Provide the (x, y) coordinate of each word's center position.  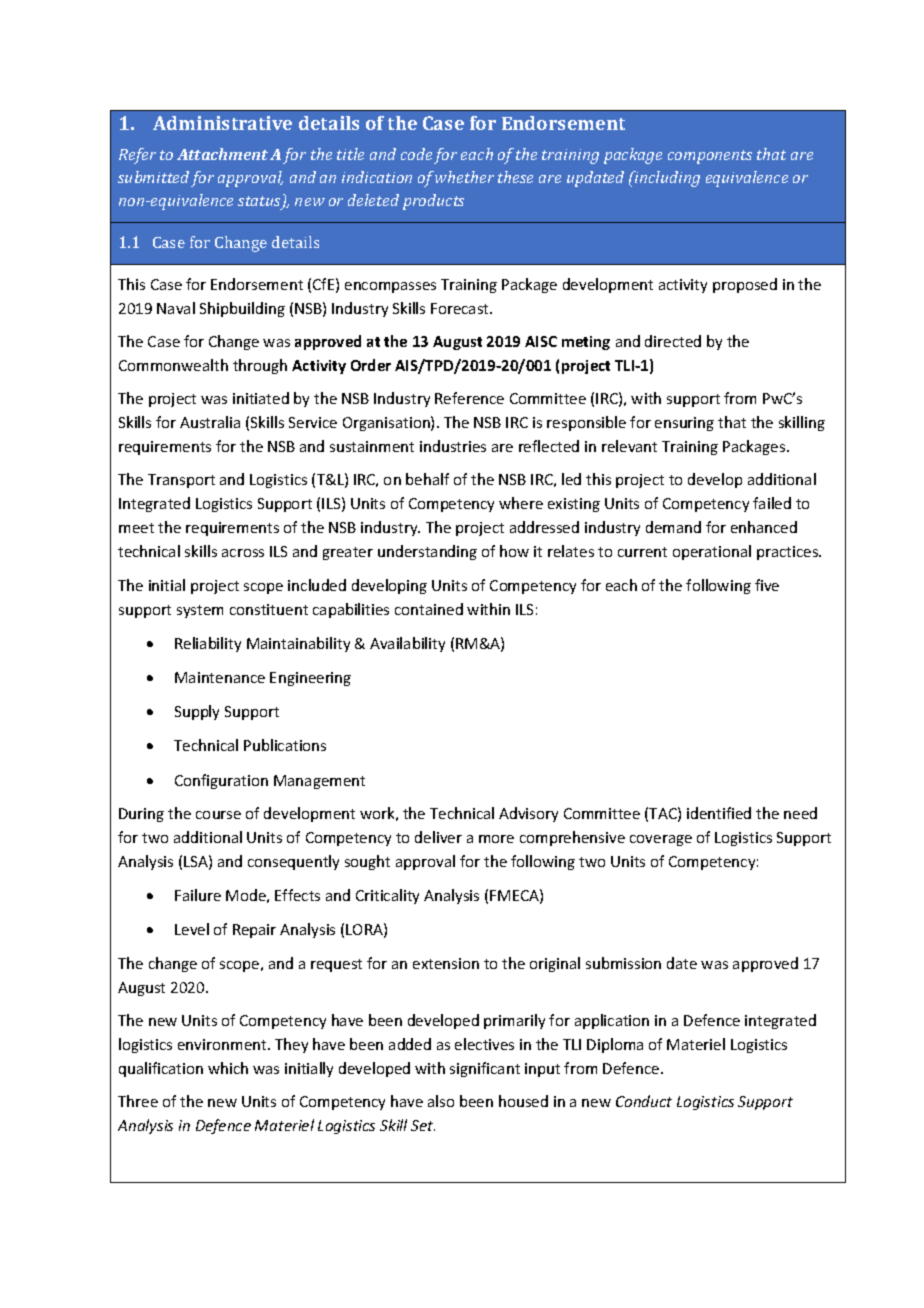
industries (453, 446)
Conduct (644, 1101)
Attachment (222, 154)
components (710, 157)
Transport (181, 481)
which (228, 1068)
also (441, 1101)
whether (464, 177)
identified (719, 813)
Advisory (528, 814)
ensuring (684, 424)
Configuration (221, 781)
